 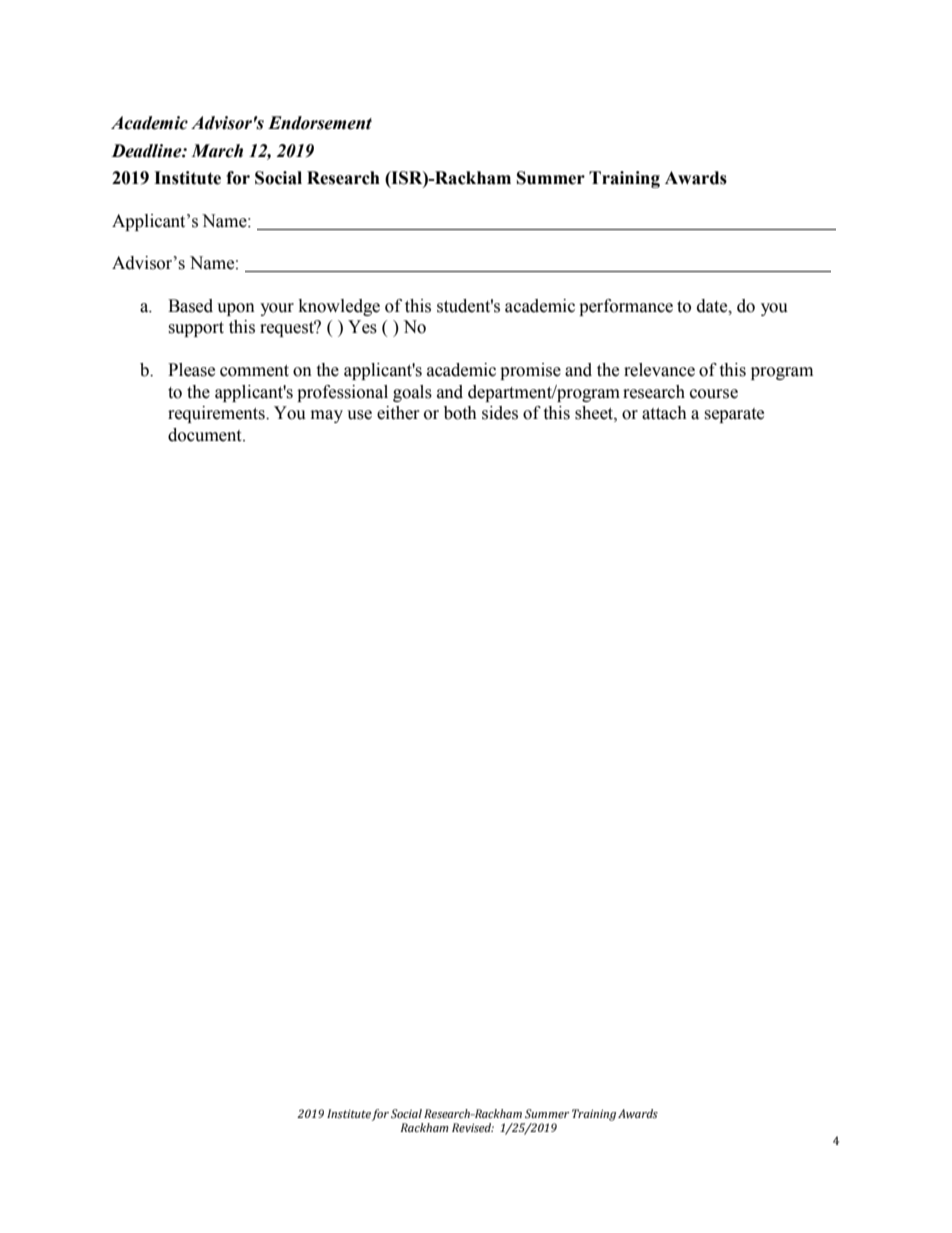 I want to click on Endorsement, so click(x=320, y=123).
